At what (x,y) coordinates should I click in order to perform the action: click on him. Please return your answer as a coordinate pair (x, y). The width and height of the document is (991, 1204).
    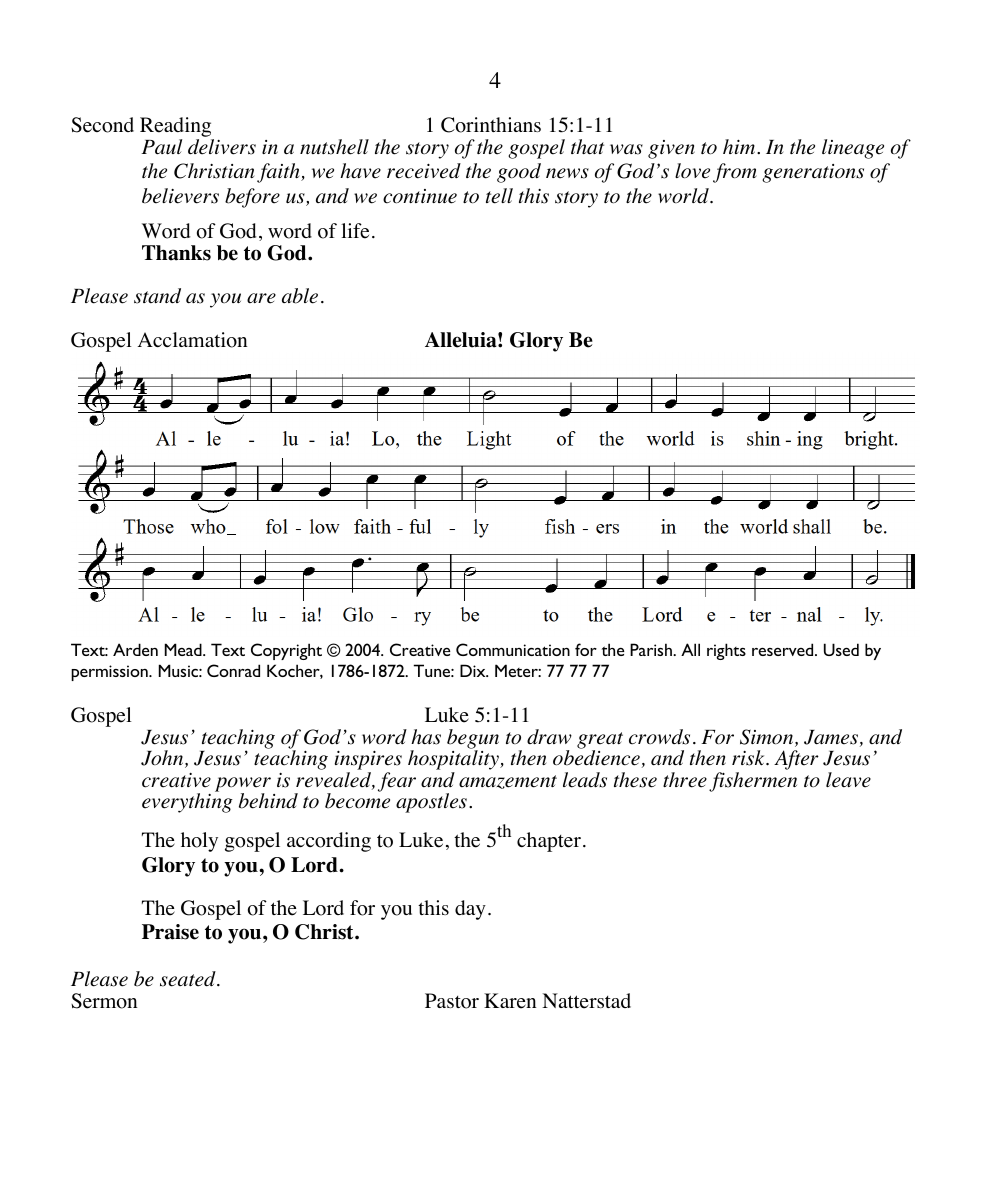
    Looking at the image, I should click on (740, 146).
